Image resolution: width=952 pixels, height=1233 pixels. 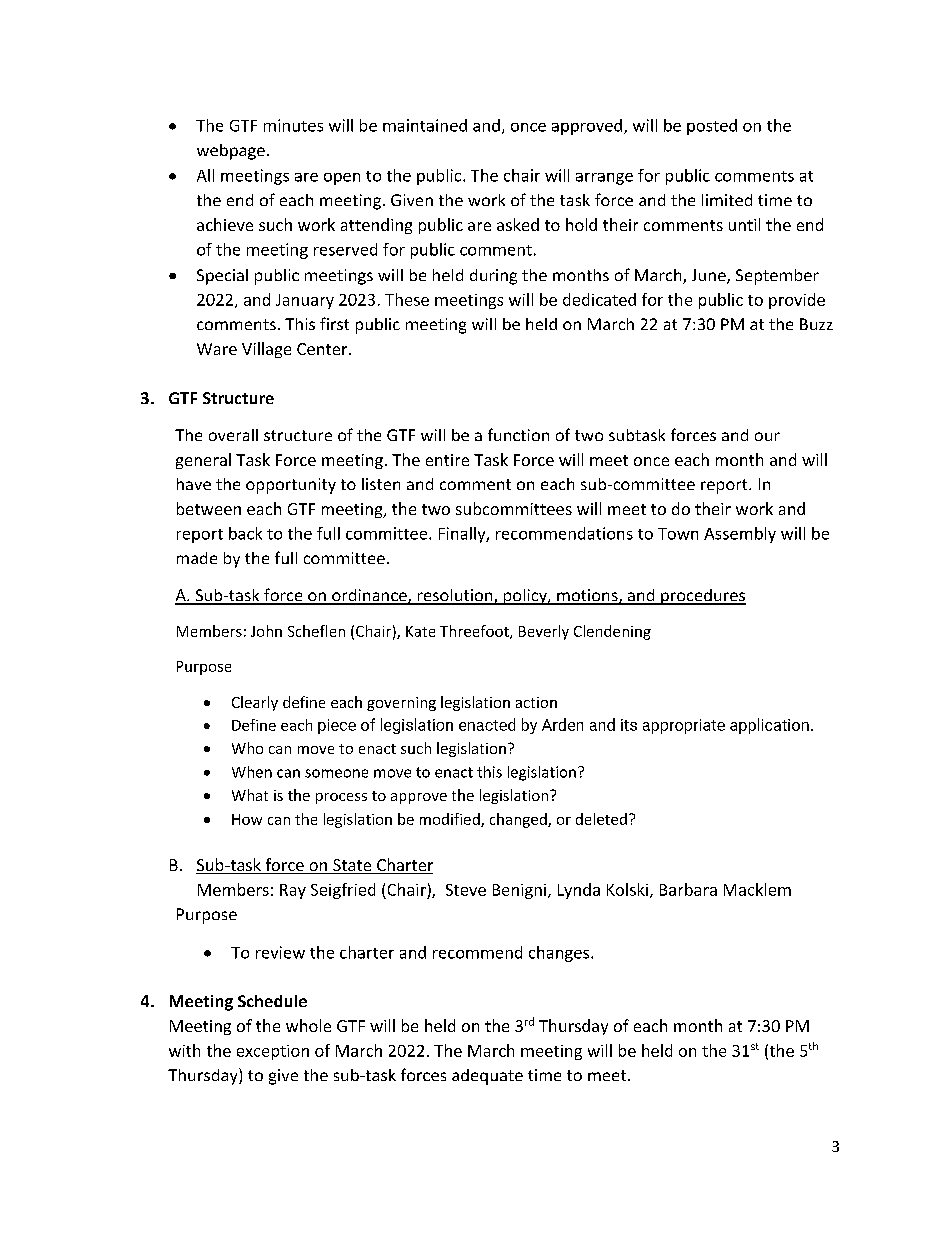 I want to click on entire, so click(x=447, y=460).
